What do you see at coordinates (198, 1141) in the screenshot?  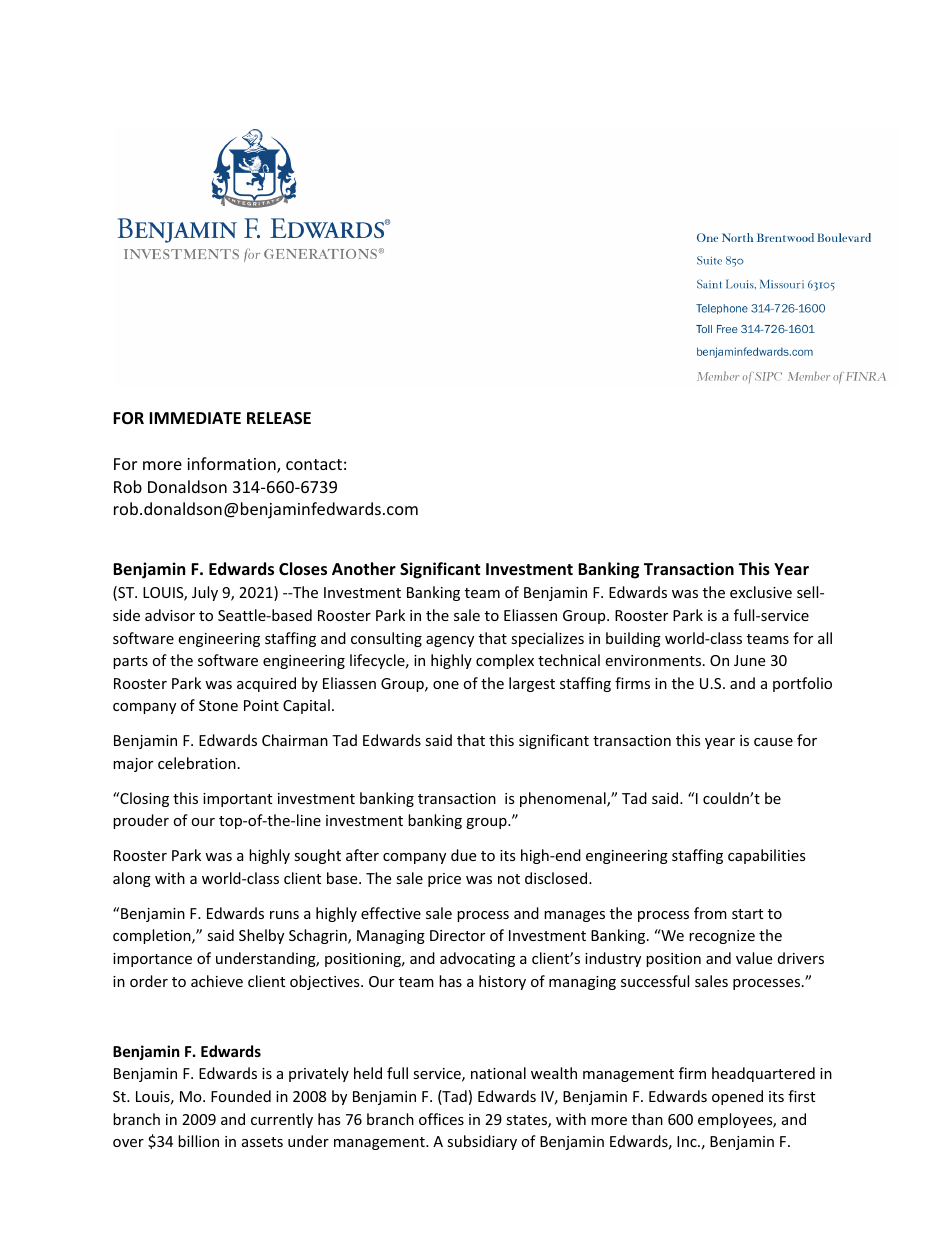 I see `billion` at bounding box center [198, 1141].
